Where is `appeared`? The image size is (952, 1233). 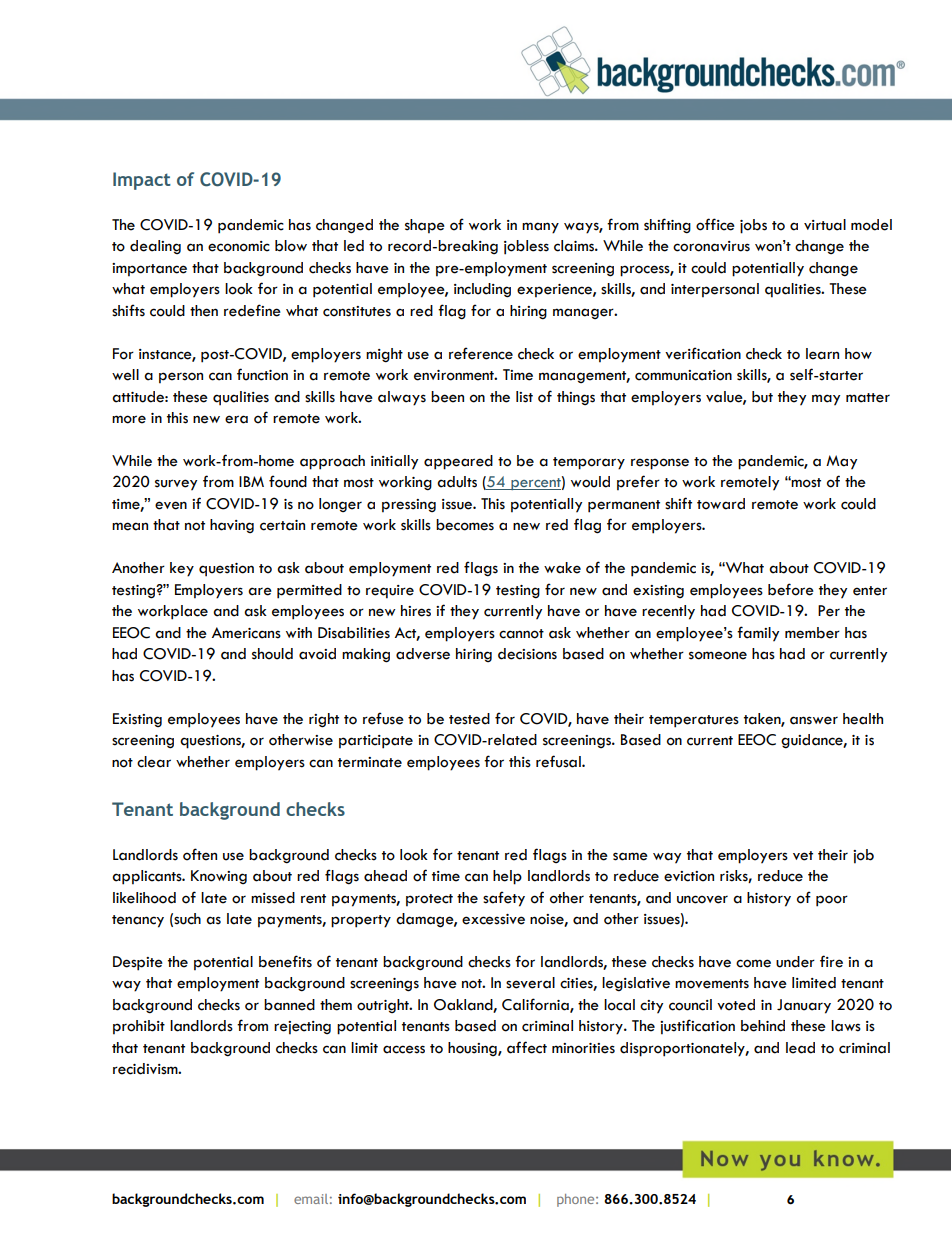 appeared is located at coordinates (458, 462).
